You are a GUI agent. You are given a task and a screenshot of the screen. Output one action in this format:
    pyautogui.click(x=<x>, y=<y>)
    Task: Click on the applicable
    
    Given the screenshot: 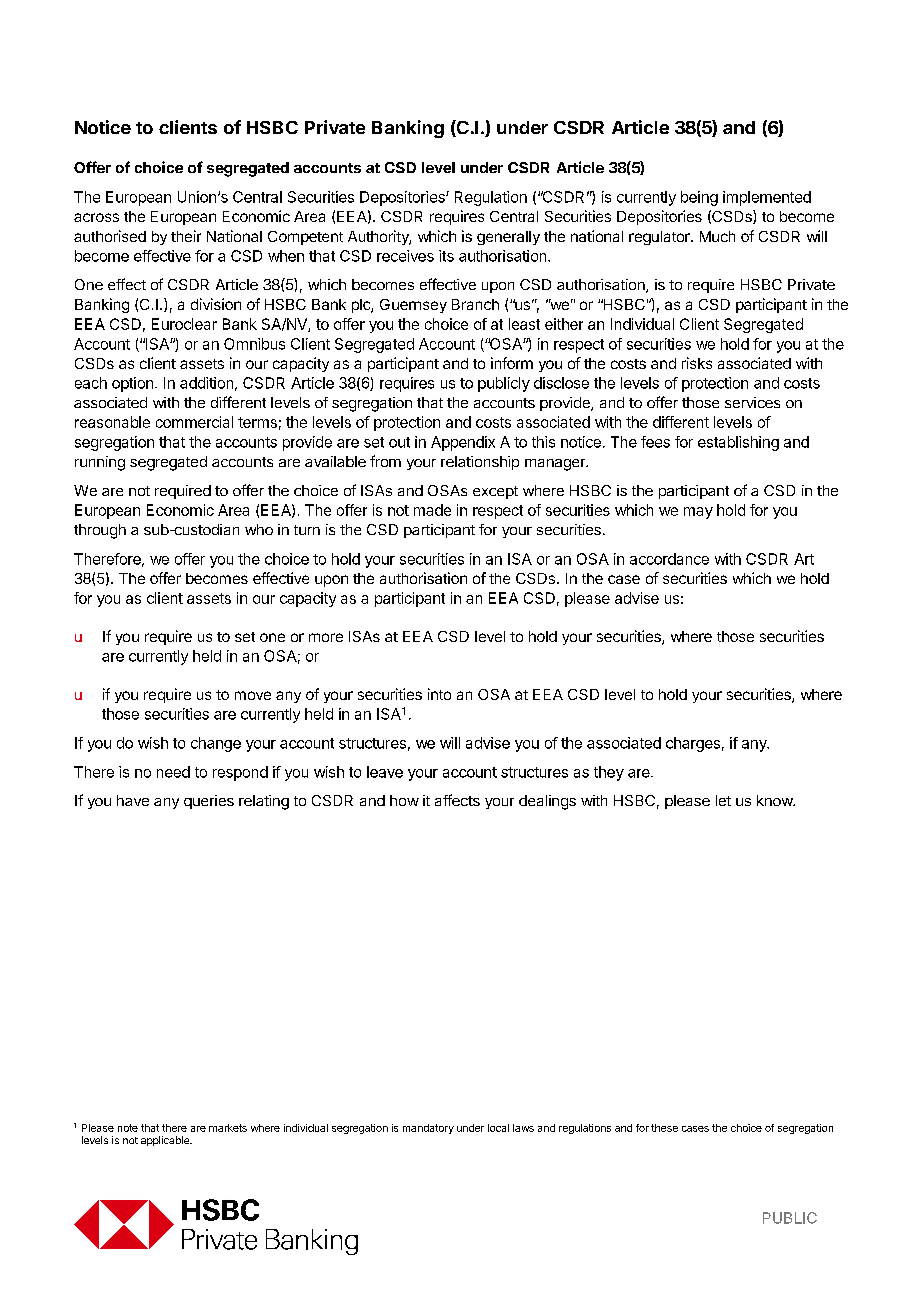 What is the action you would take?
    pyautogui.click(x=166, y=1141)
